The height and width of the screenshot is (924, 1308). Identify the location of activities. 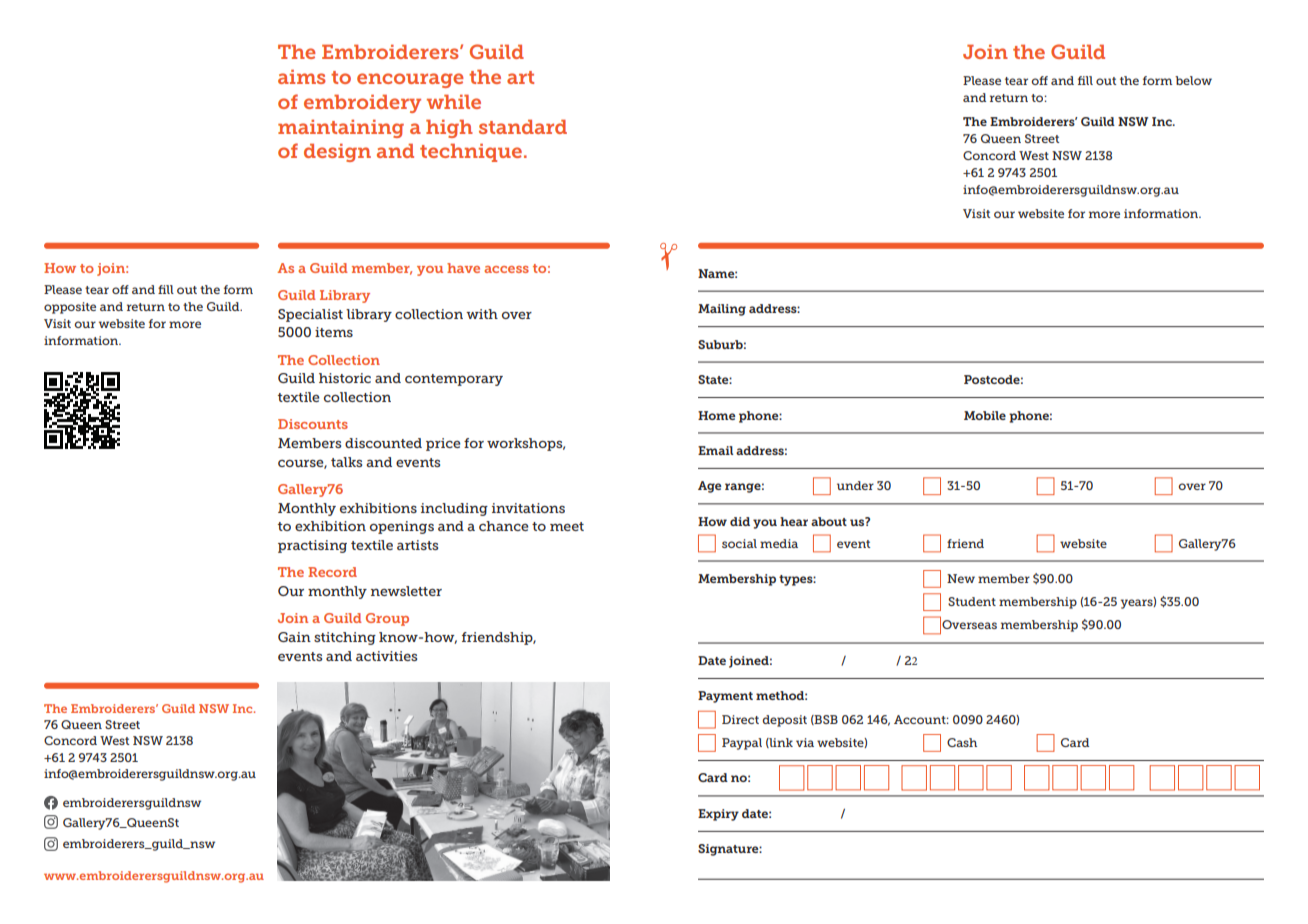
(386, 656).
